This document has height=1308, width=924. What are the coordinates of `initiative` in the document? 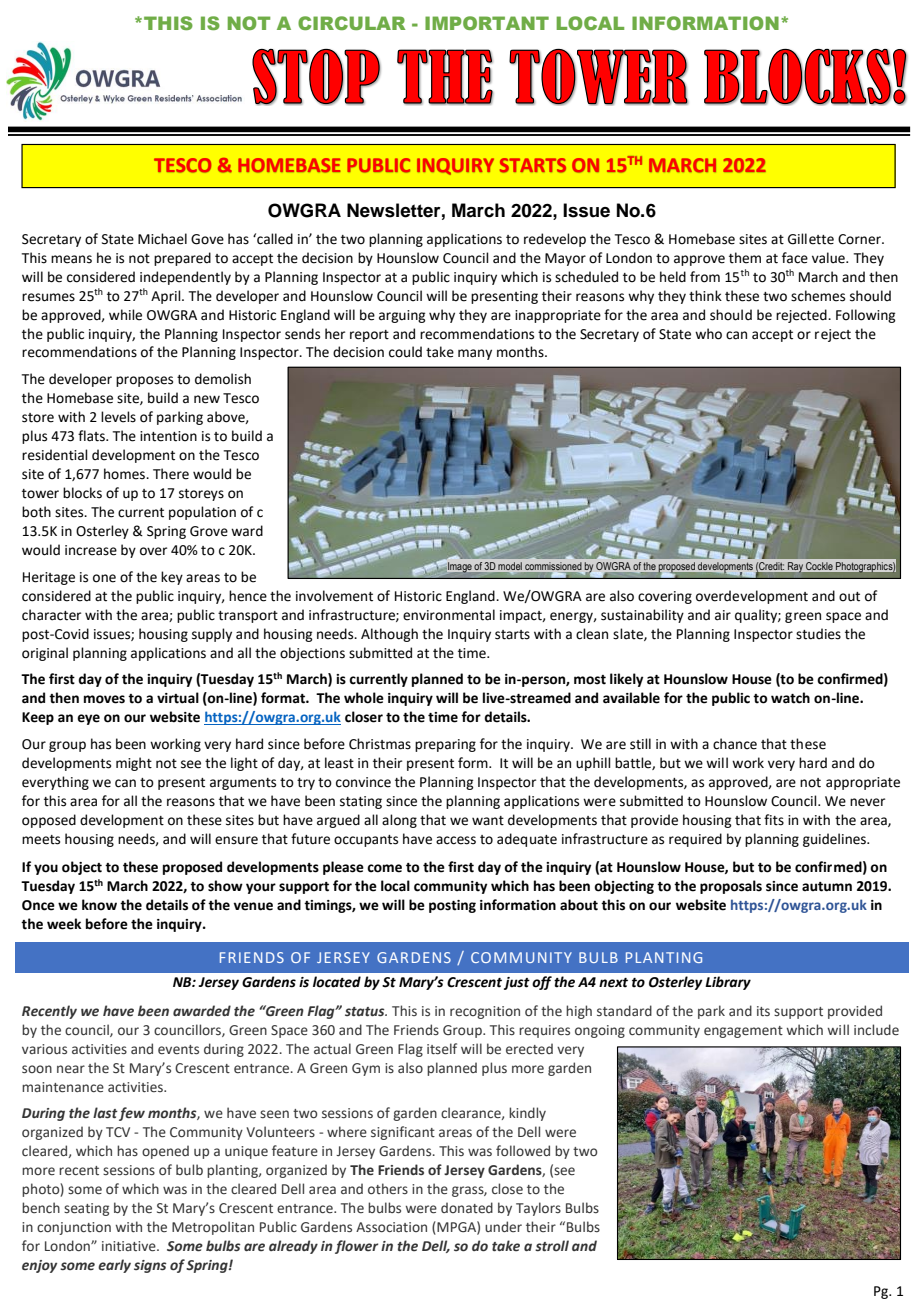 It's located at (130, 1246).
